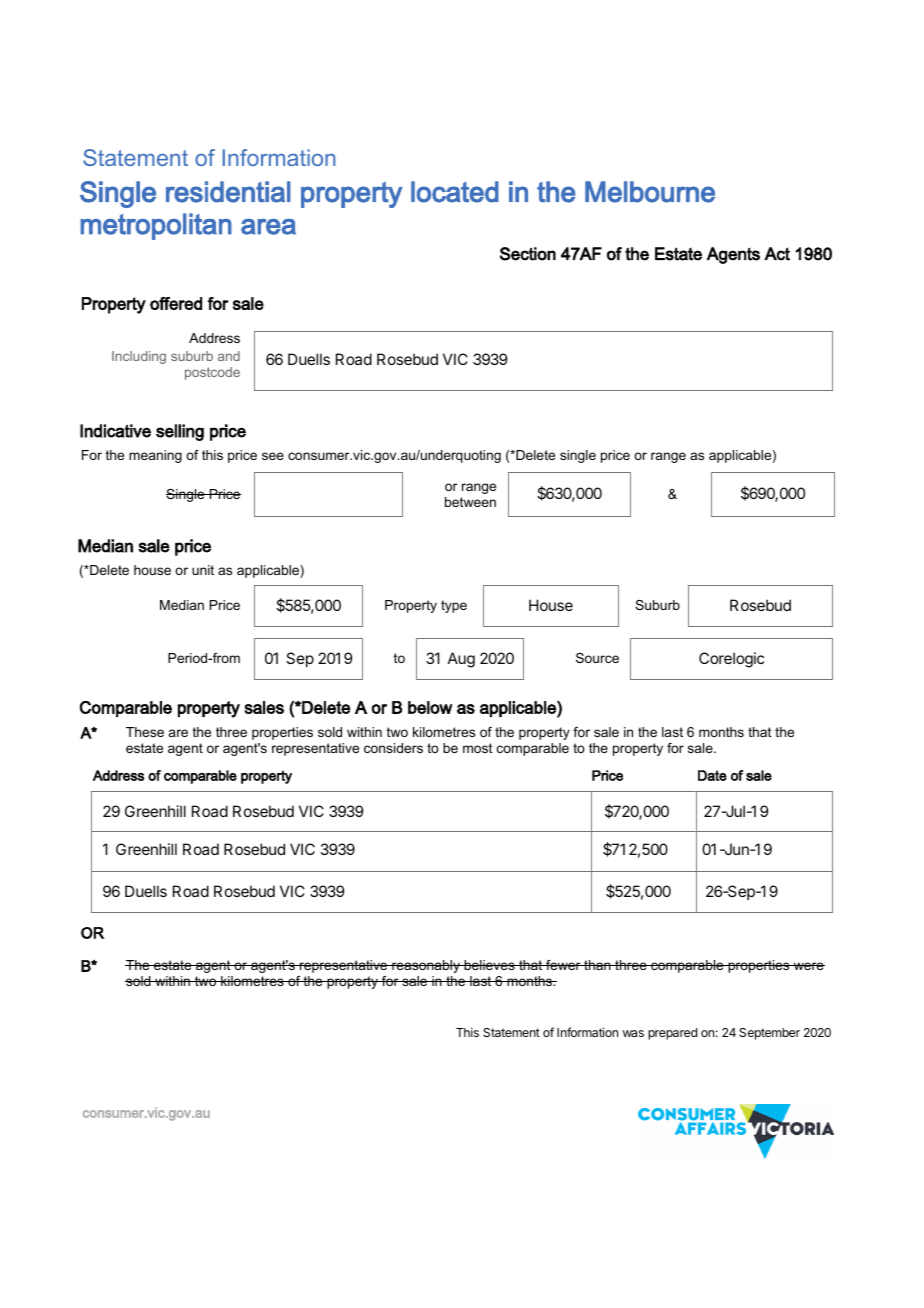  Describe the element at coordinates (180, 432) in the document. I see `selling` at that location.
